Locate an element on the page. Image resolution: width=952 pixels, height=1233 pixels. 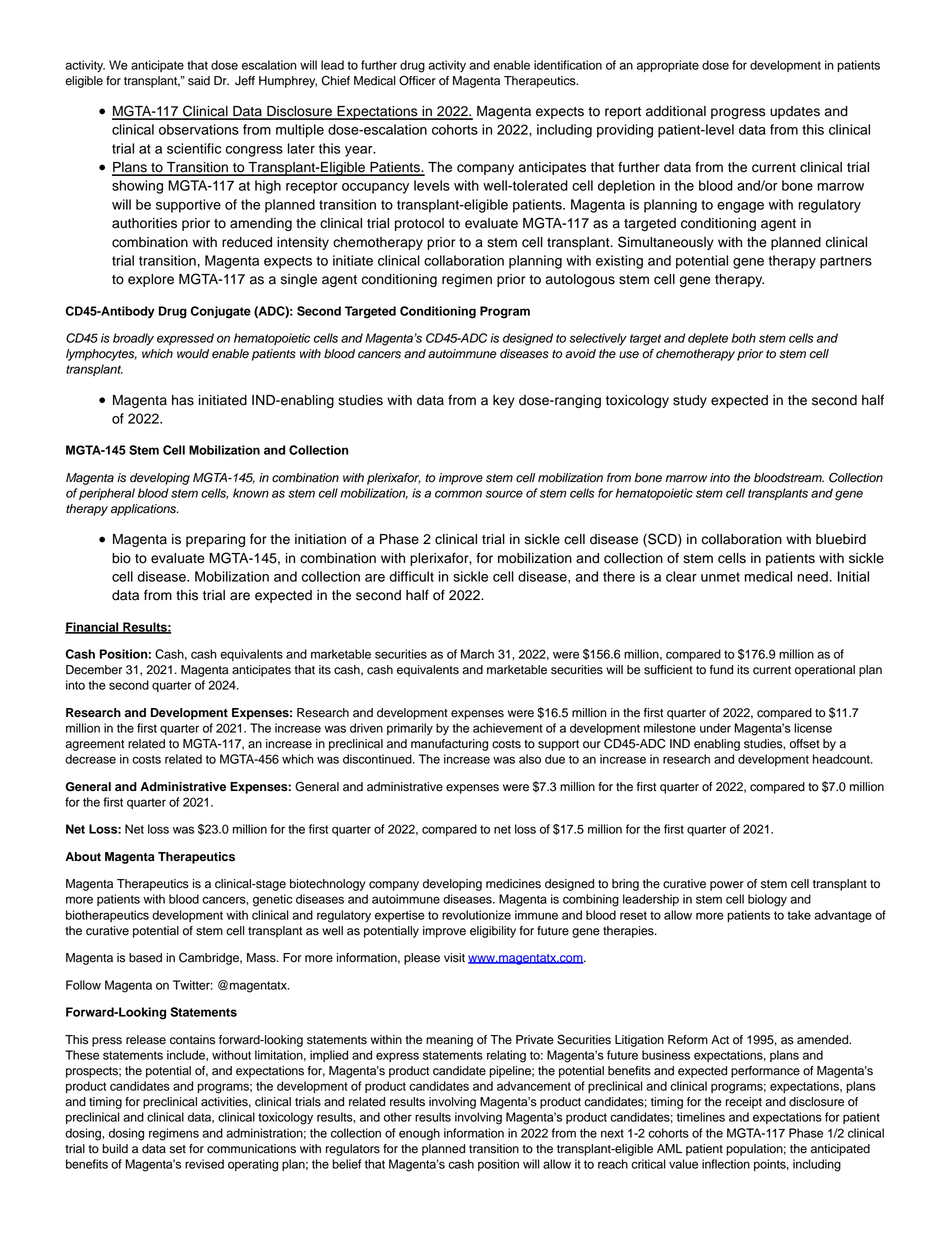
enough is located at coordinates (419, 1134).
